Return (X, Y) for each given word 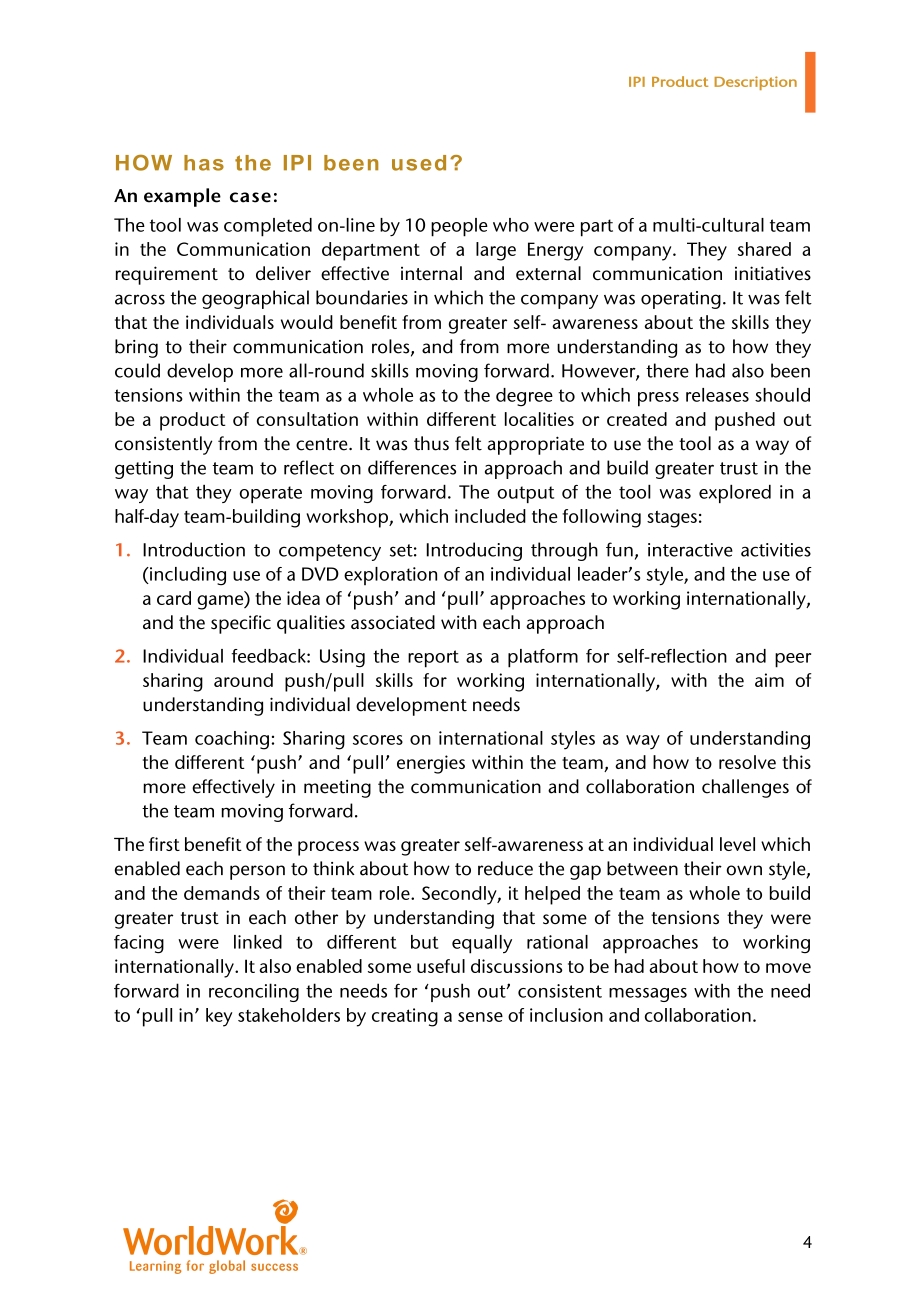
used (419, 163)
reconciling (254, 992)
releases (717, 395)
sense (480, 1017)
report (433, 659)
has (204, 163)
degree (524, 397)
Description (755, 83)
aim (769, 680)
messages (648, 995)
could (137, 370)
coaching (232, 740)
